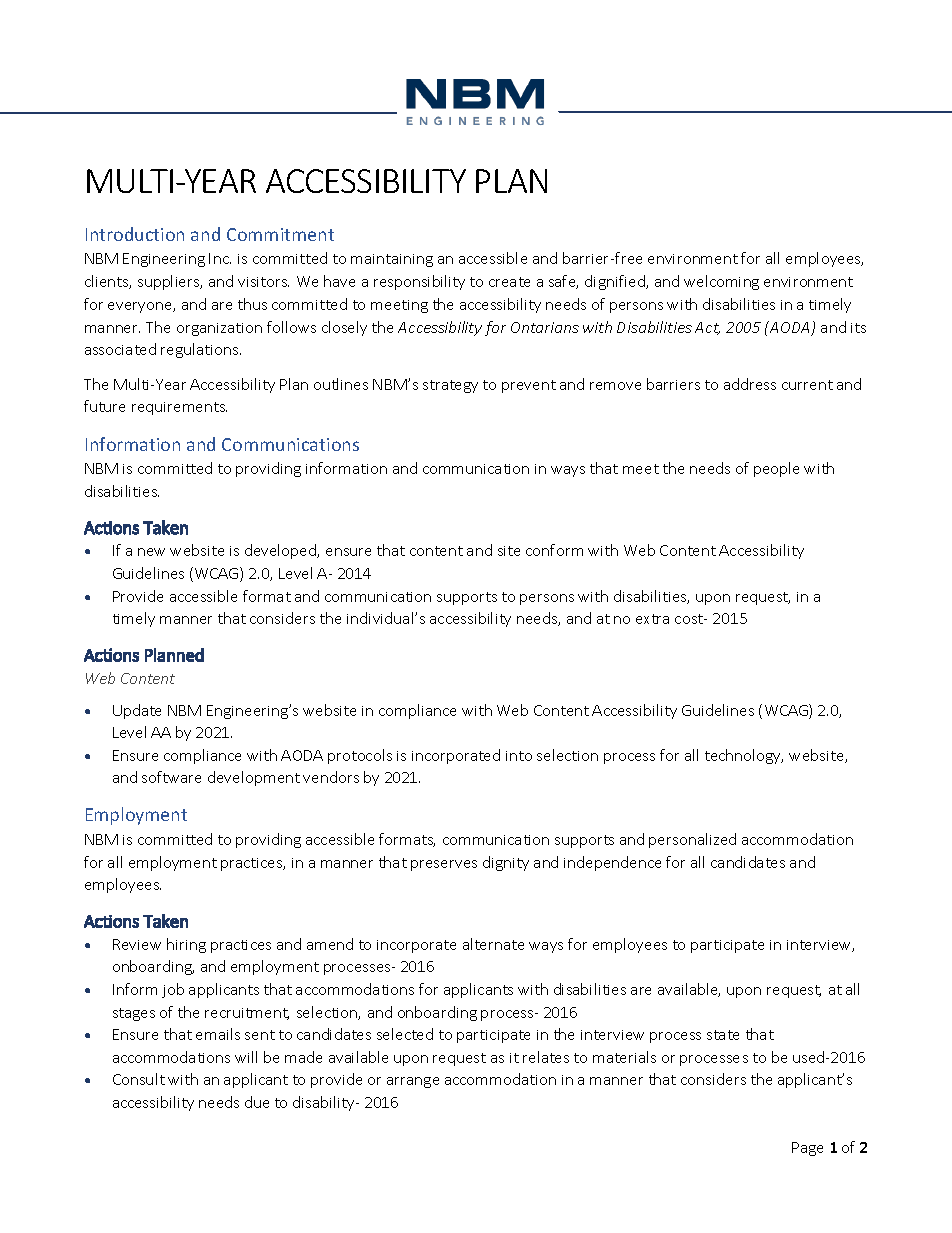  I want to click on create, so click(509, 282).
